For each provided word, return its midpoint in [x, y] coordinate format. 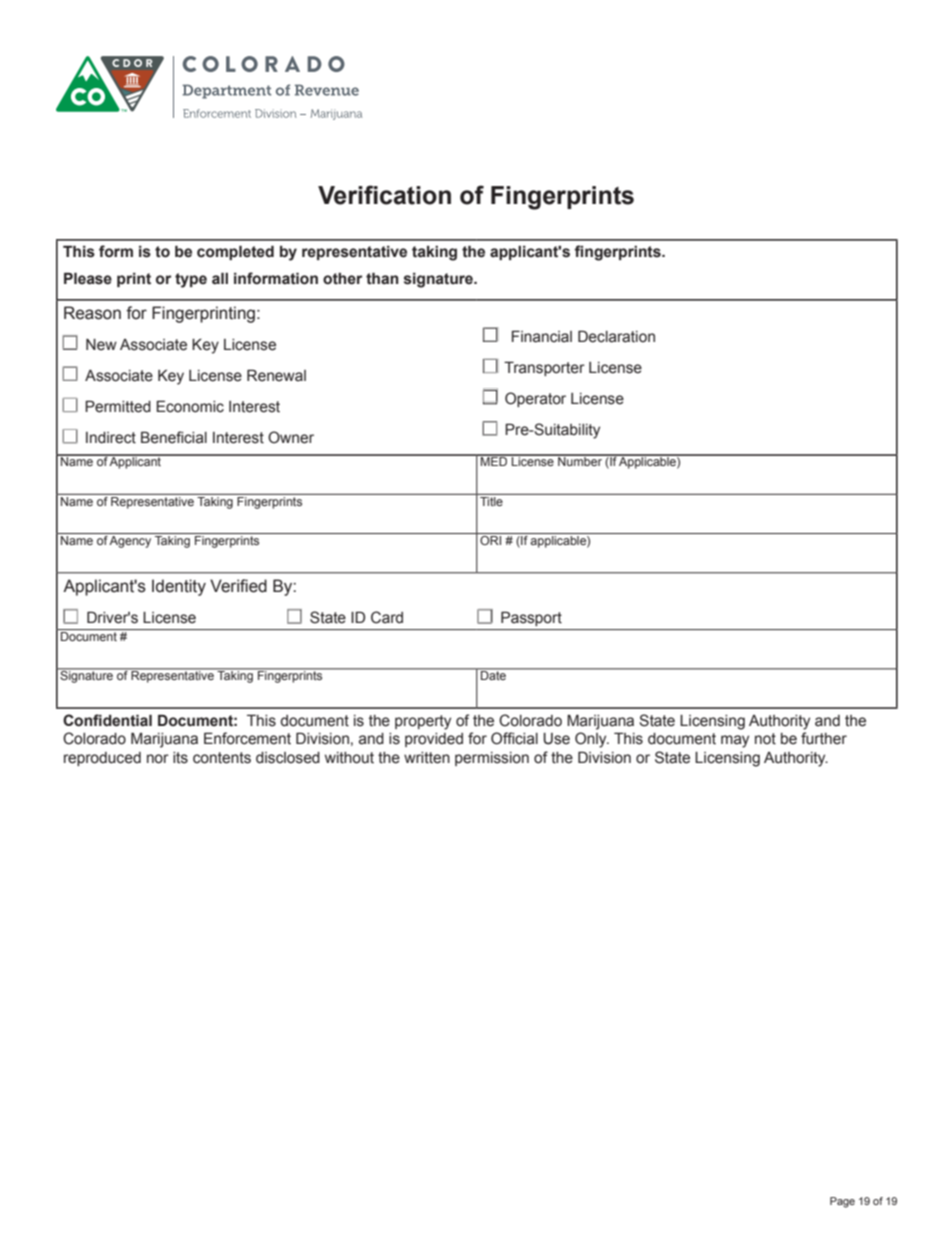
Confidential [107, 720]
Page [842, 1202]
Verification [384, 195]
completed [235, 252]
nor [158, 759]
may [735, 741]
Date [493, 674]
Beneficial [174, 437]
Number [580, 460]
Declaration [616, 336]
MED [494, 460]
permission [492, 759]
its [180, 758]
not [765, 739]
